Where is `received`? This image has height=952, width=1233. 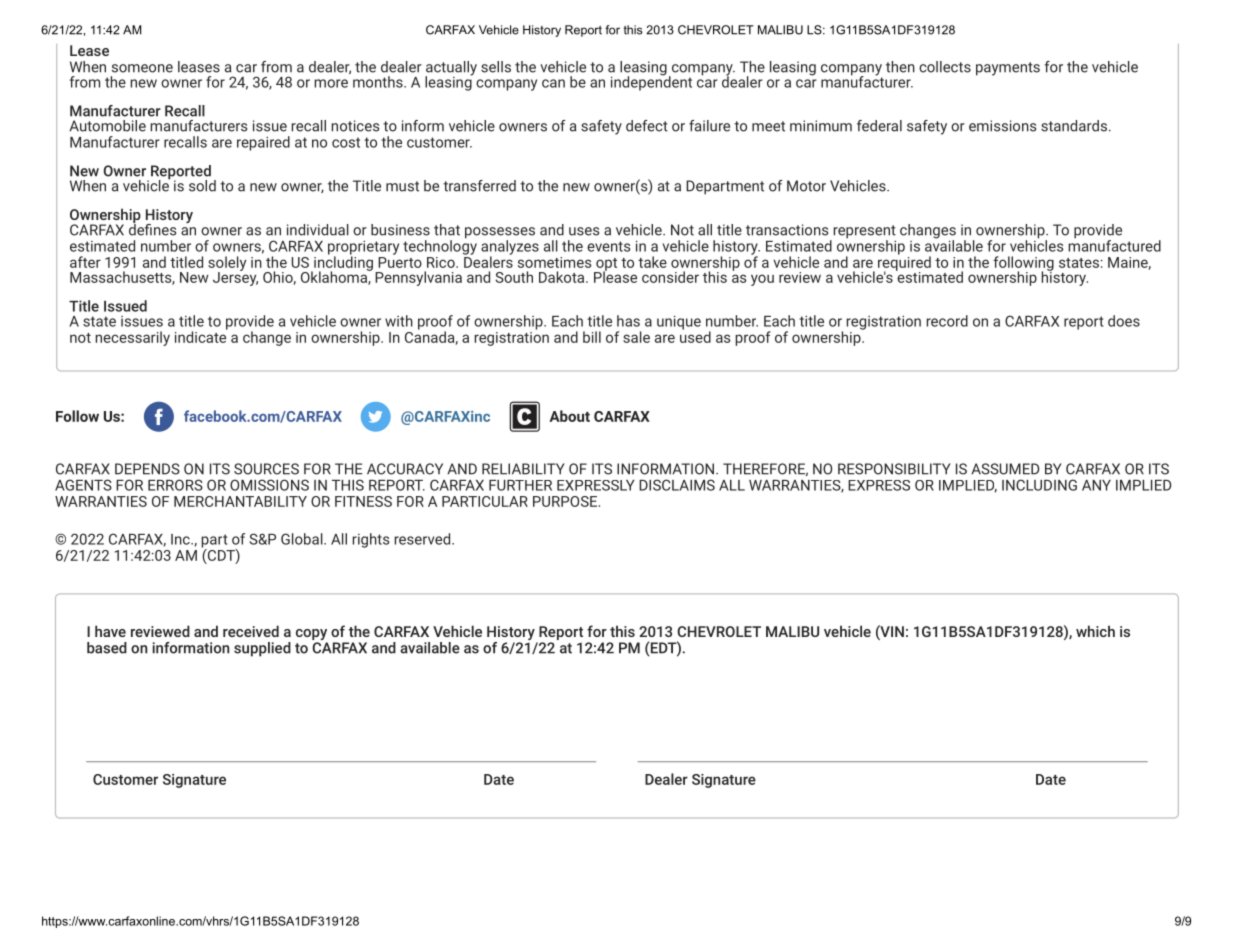 received is located at coordinates (251, 631).
